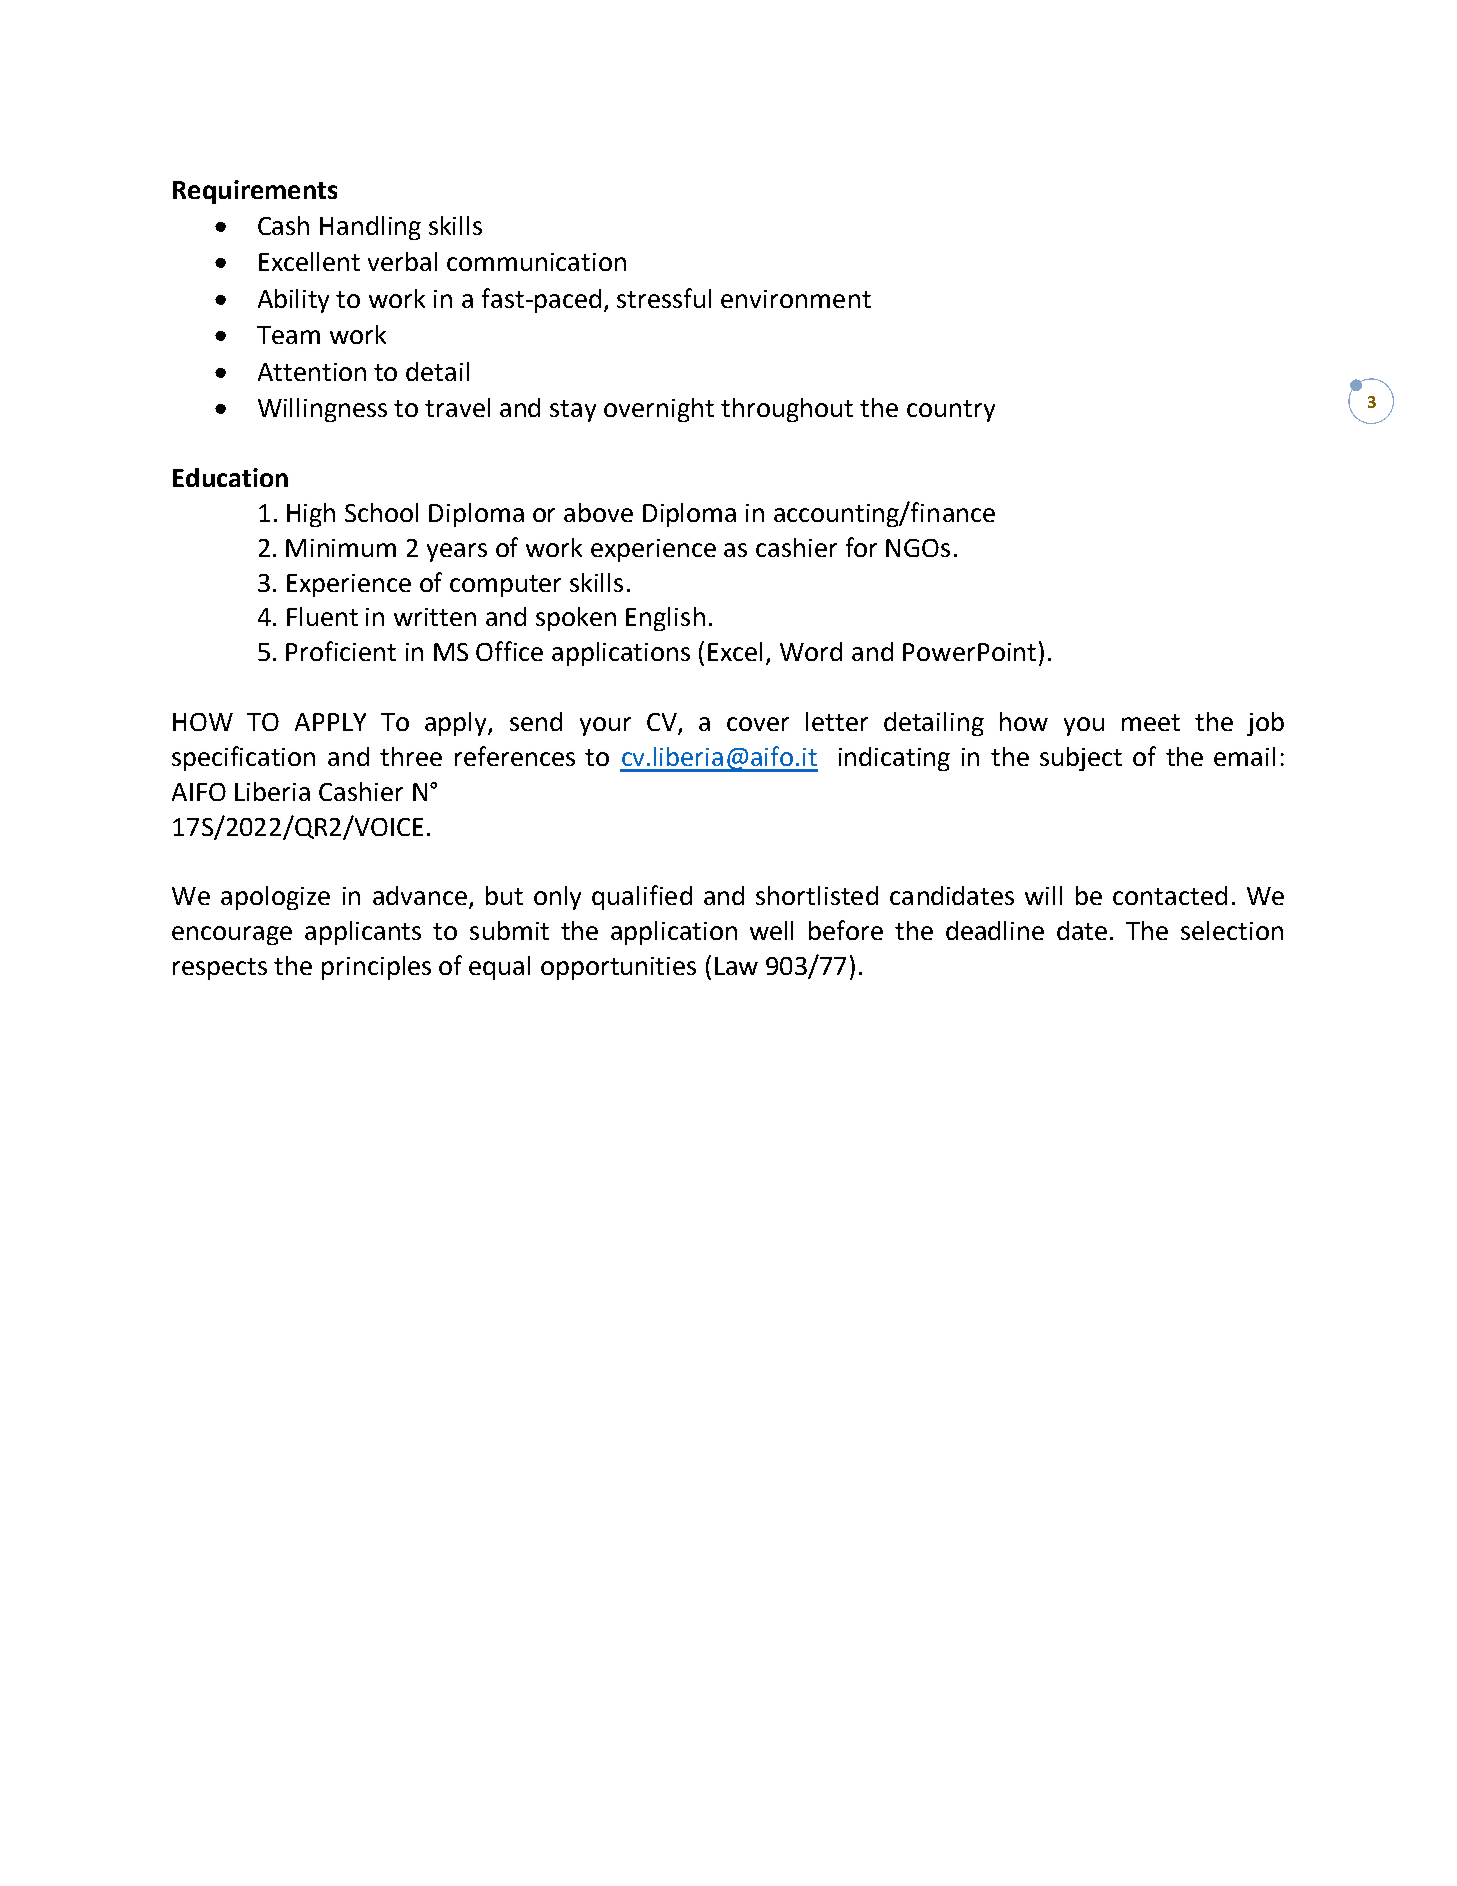  What do you see at coordinates (341, 548) in the page?
I see `Minimum` at bounding box center [341, 548].
